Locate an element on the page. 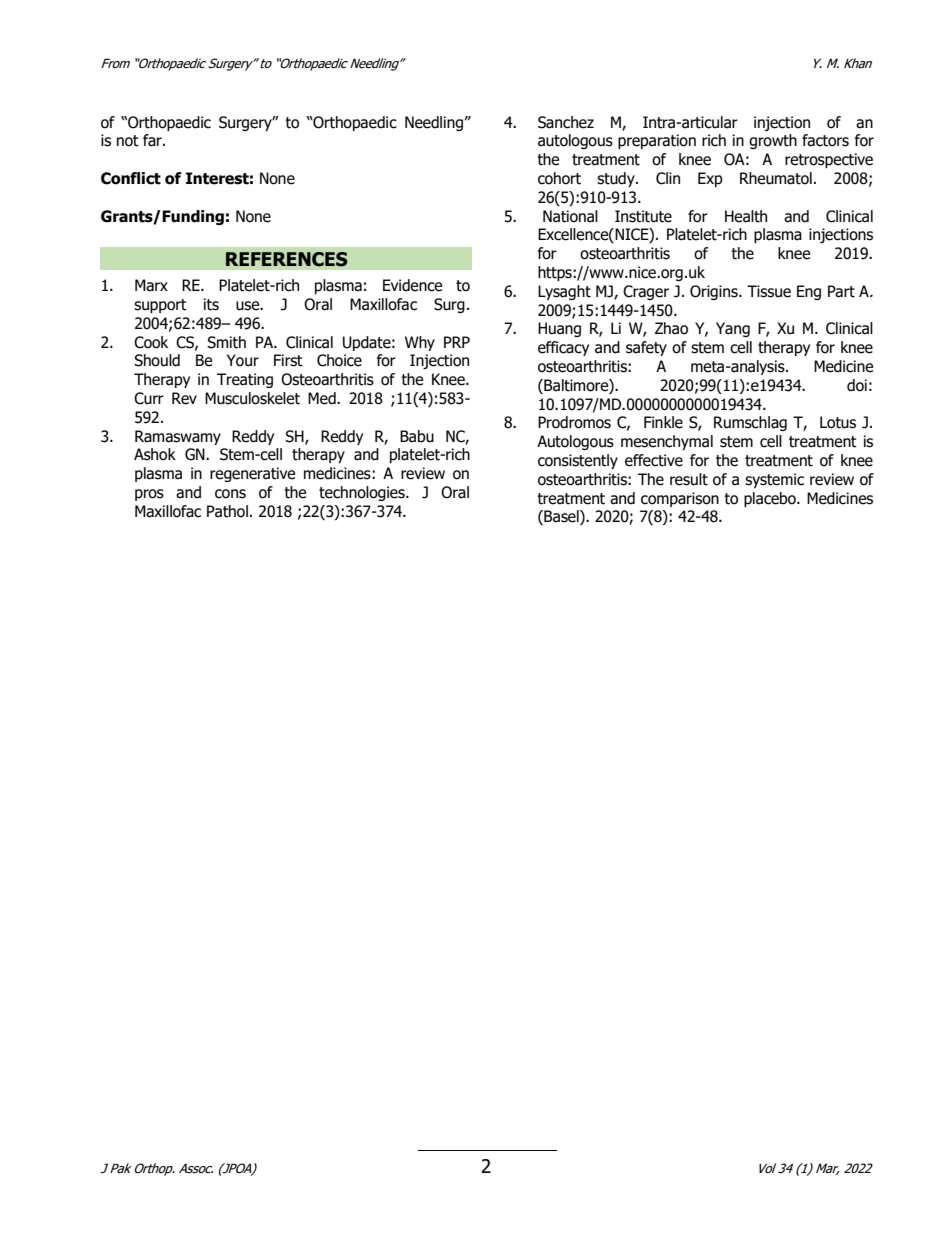  Evidence is located at coordinates (412, 285).
